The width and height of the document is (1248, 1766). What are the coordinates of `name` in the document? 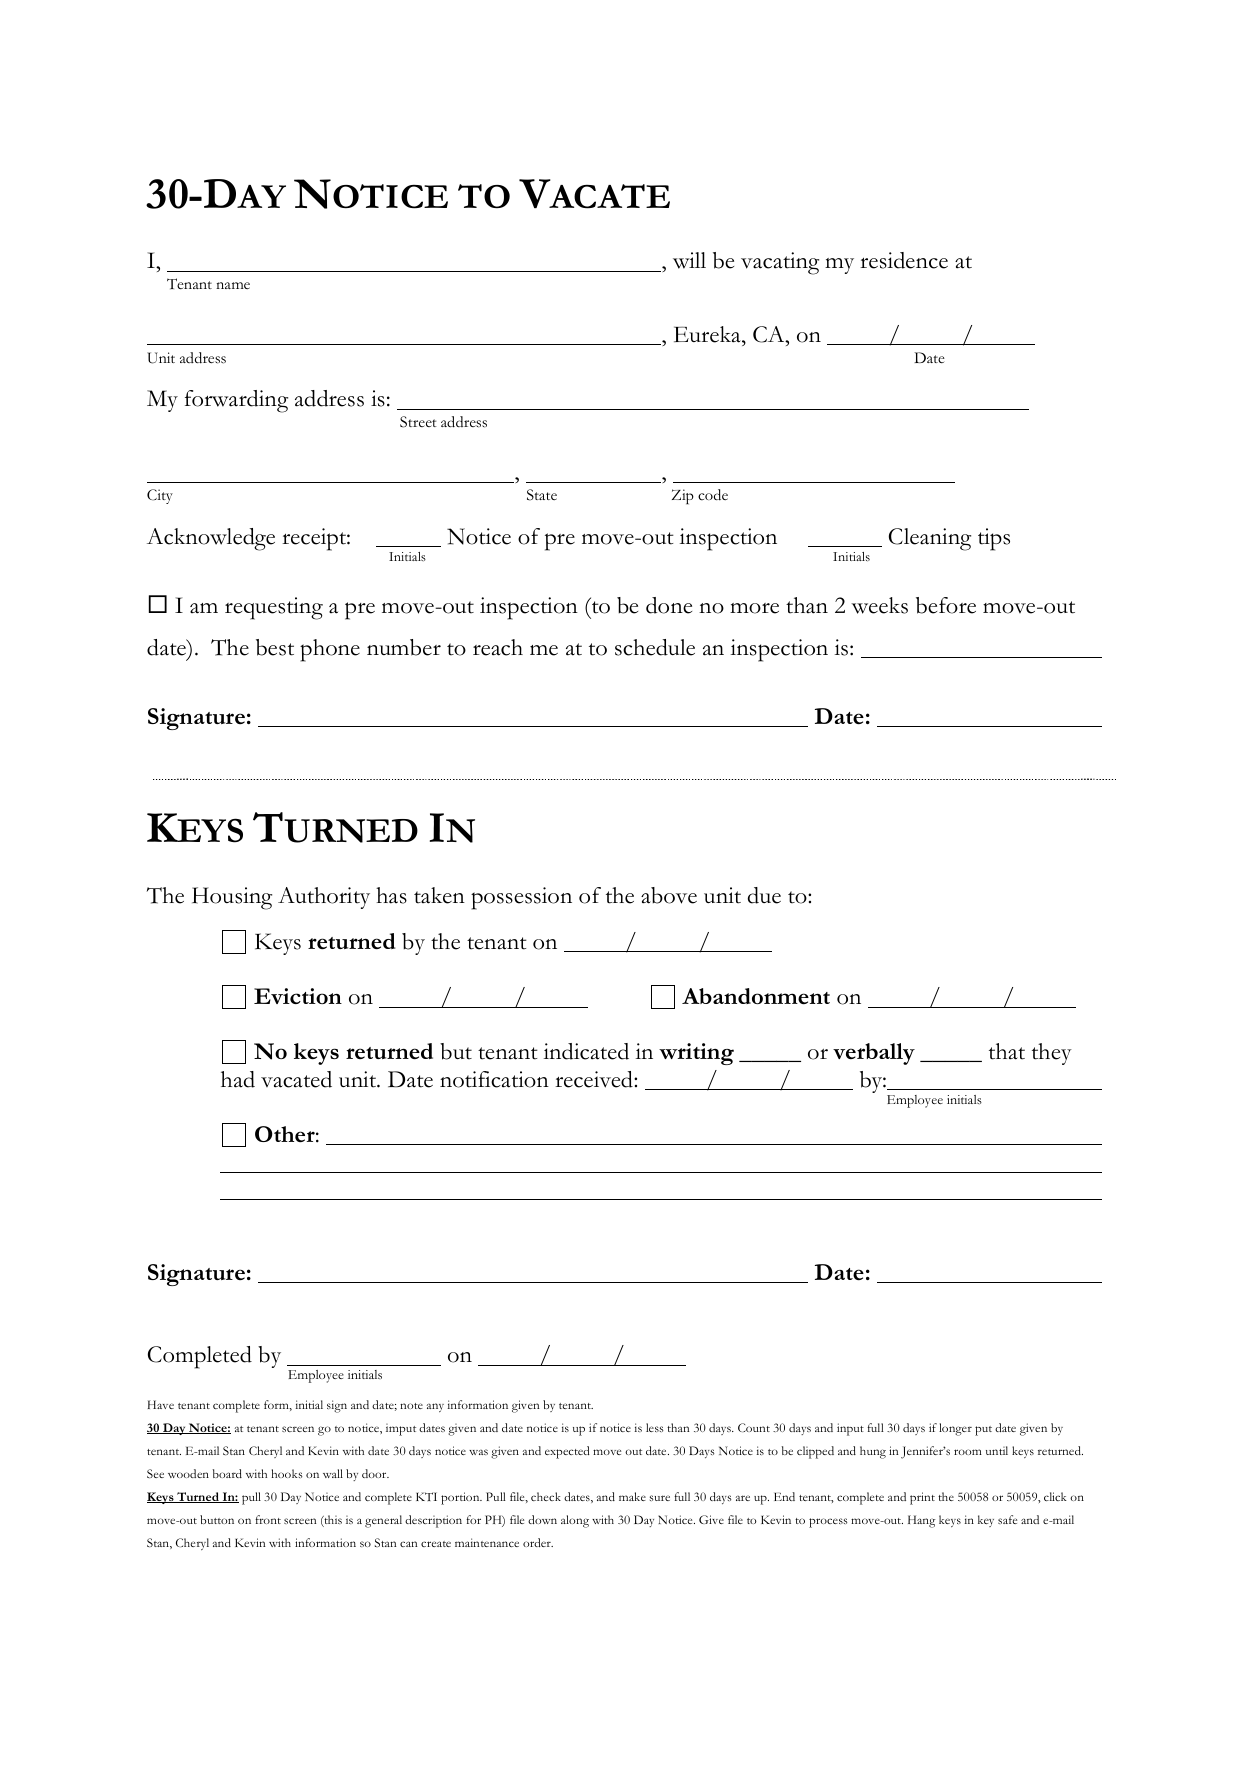 It's located at (233, 285).
